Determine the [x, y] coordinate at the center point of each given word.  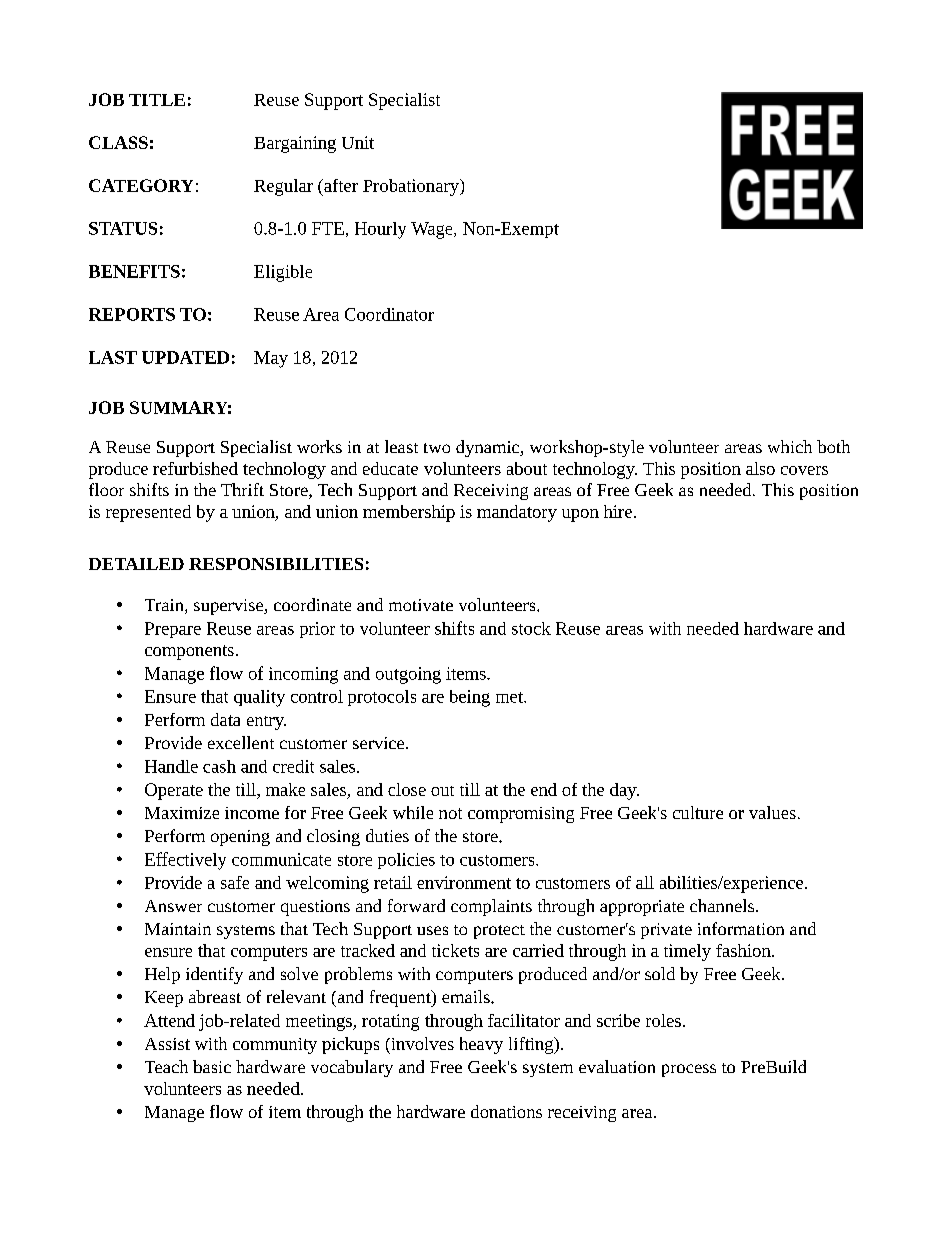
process [689, 1070]
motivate [421, 605]
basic [212, 1066]
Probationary [412, 187]
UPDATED [185, 357]
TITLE [157, 100]
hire [618, 511]
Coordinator [389, 314]
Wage [433, 230]
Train [165, 606]
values [772, 812]
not [450, 813]
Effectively [185, 861]
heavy [481, 1045]
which [790, 446]
